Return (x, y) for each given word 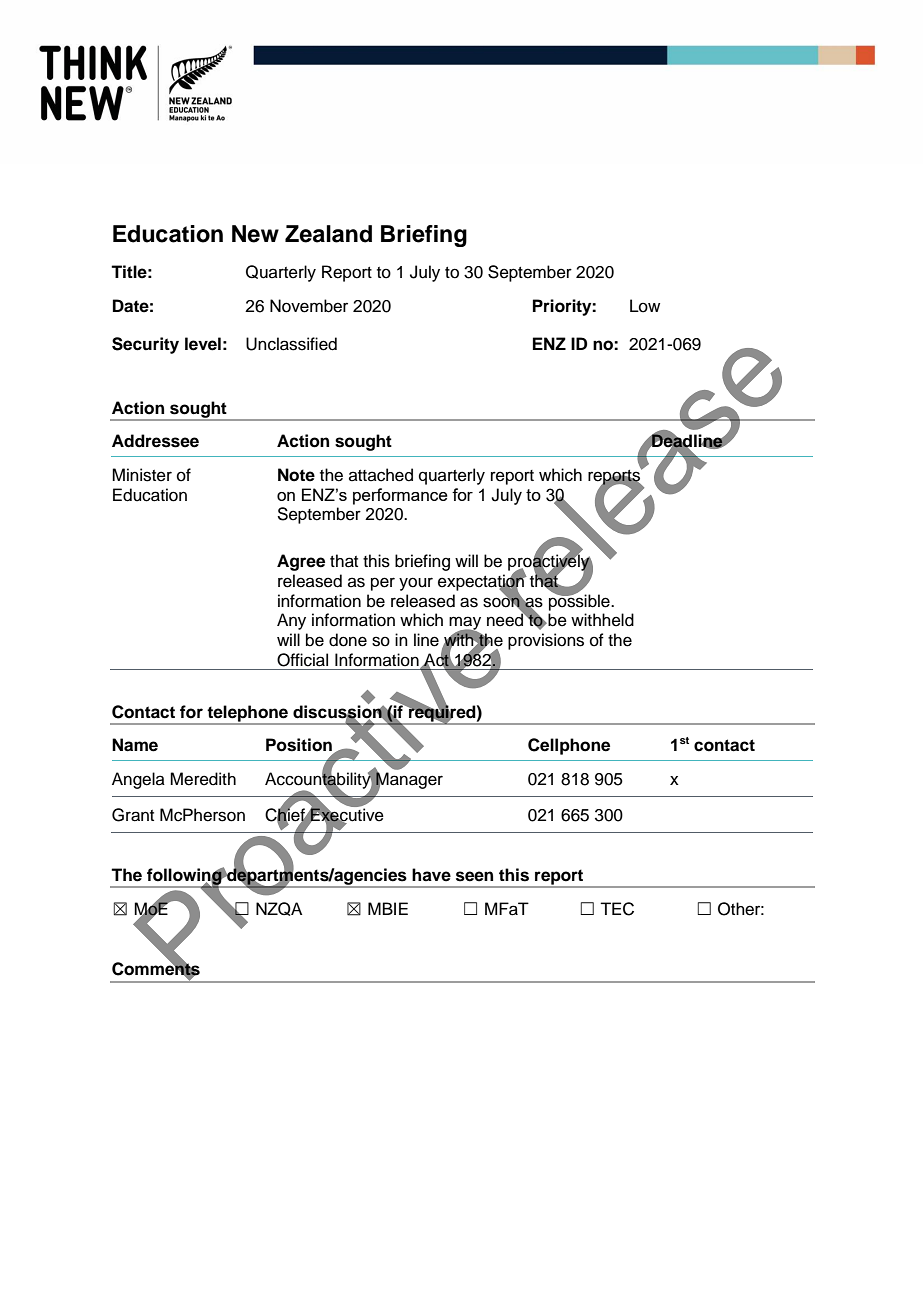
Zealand (328, 234)
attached (381, 475)
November (309, 306)
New (255, 234)
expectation (482, 582)
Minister (142, 475)
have (431, 875)
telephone (247, 714)
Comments (156, 969)
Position (299, 745)
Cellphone (569, 746)
